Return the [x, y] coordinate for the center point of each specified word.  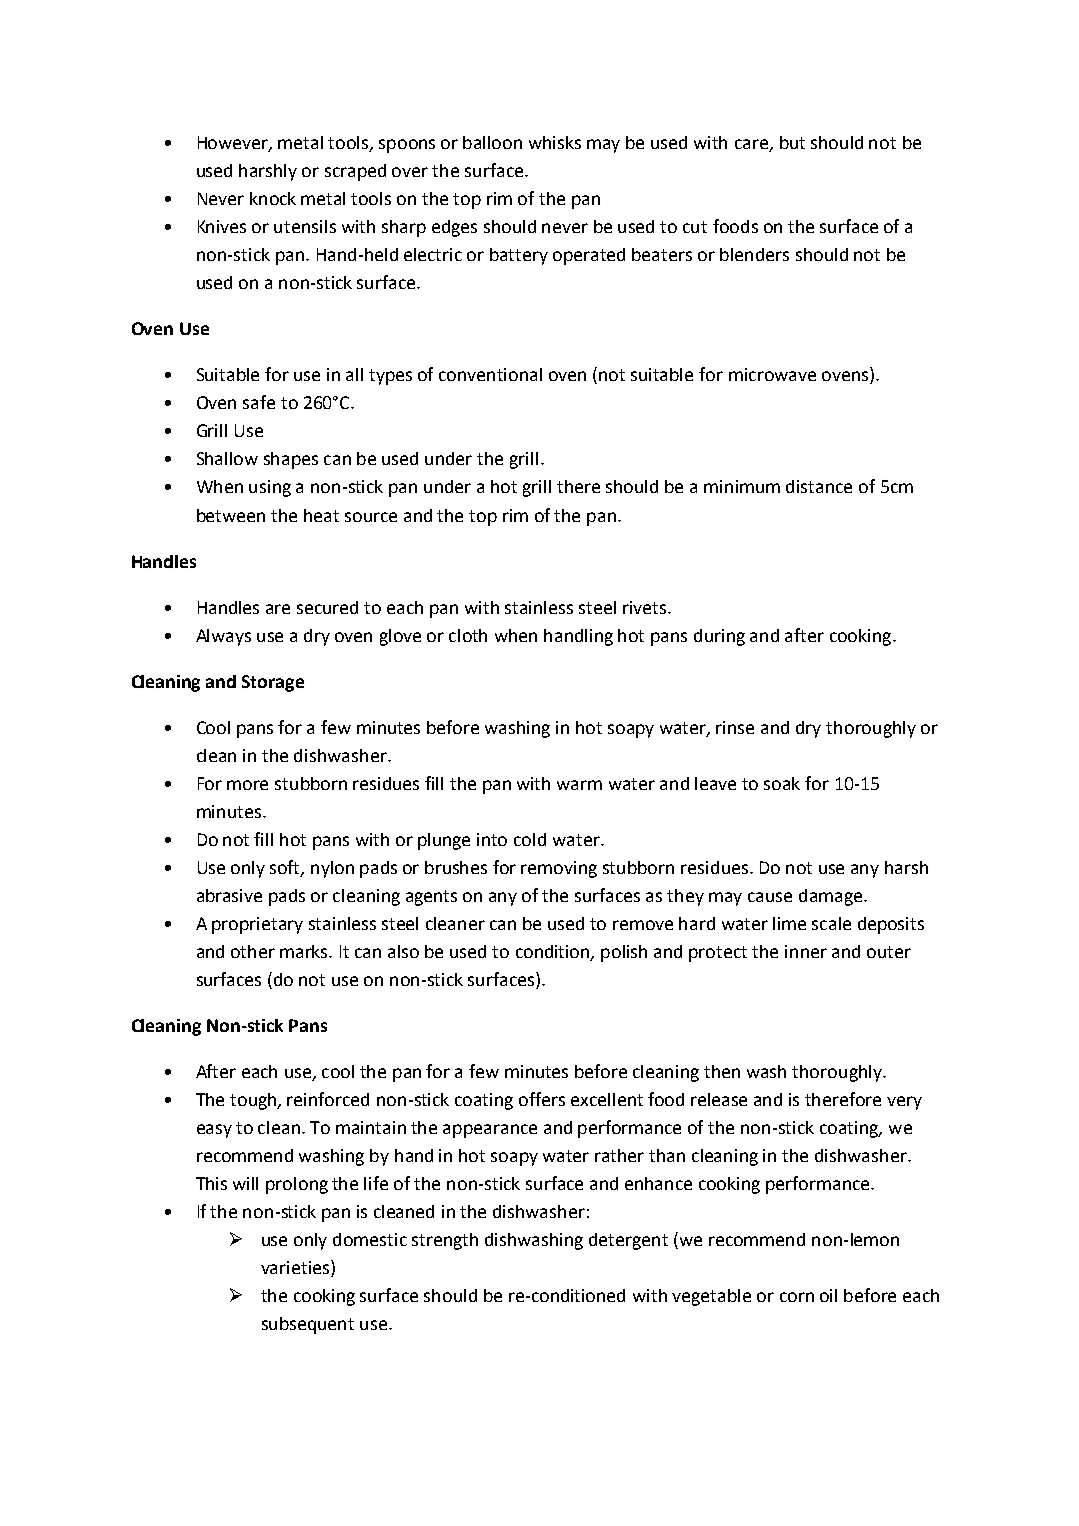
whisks [555, 142]
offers [542, 1099]
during [719, 637]
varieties [296, 1268]
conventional [490, 374]
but [792, 142]
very [904, 1103]
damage [832, 897]
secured [327, 607]
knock [273, 198]
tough [254, 1101]
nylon [332, 869]
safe [259, 402]
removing [559, 869]
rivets [646, 607]
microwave [772, 374]
